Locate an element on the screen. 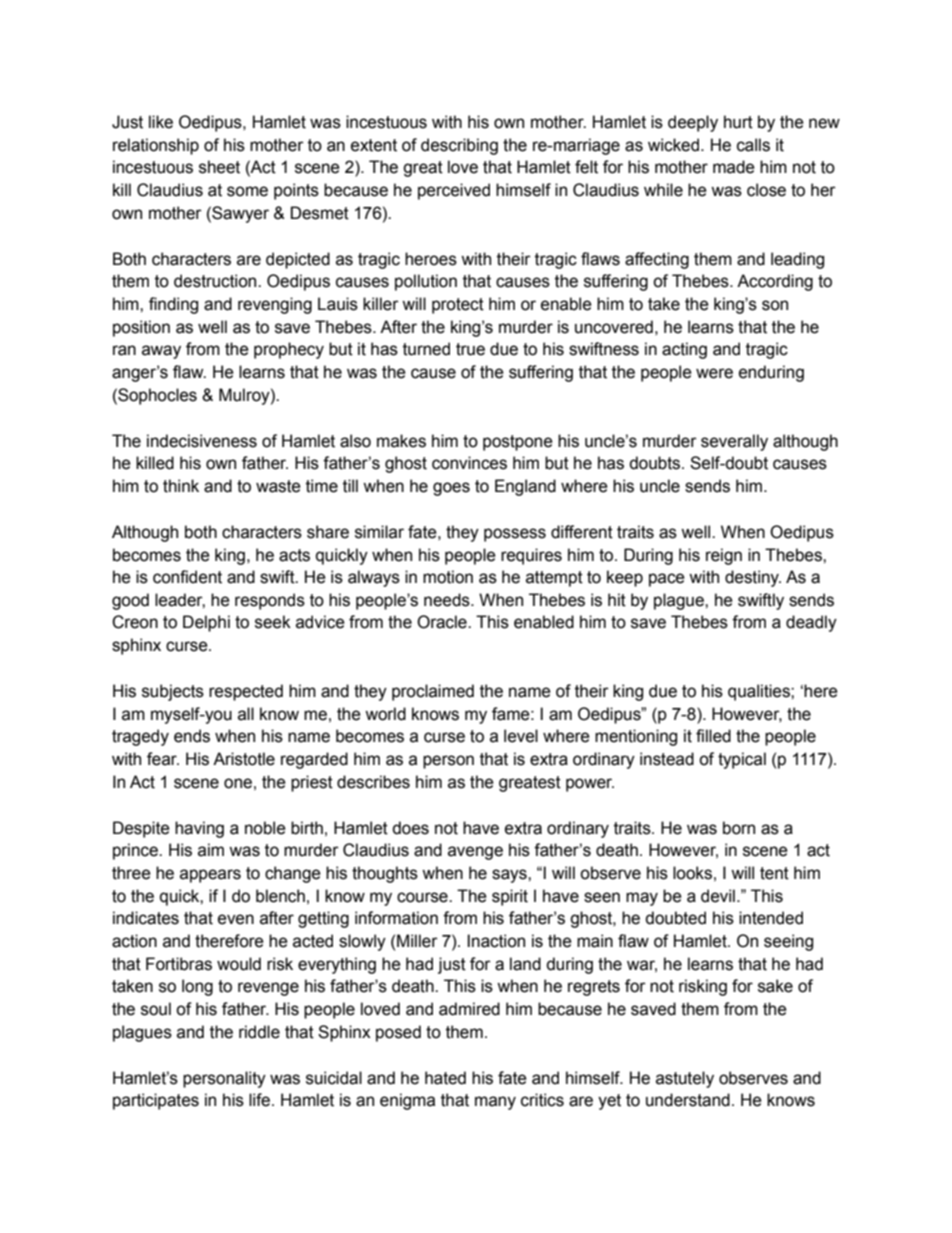 This screenshot has height=1233, width=952. indecisiveness is located at coordinates (202, 441).
